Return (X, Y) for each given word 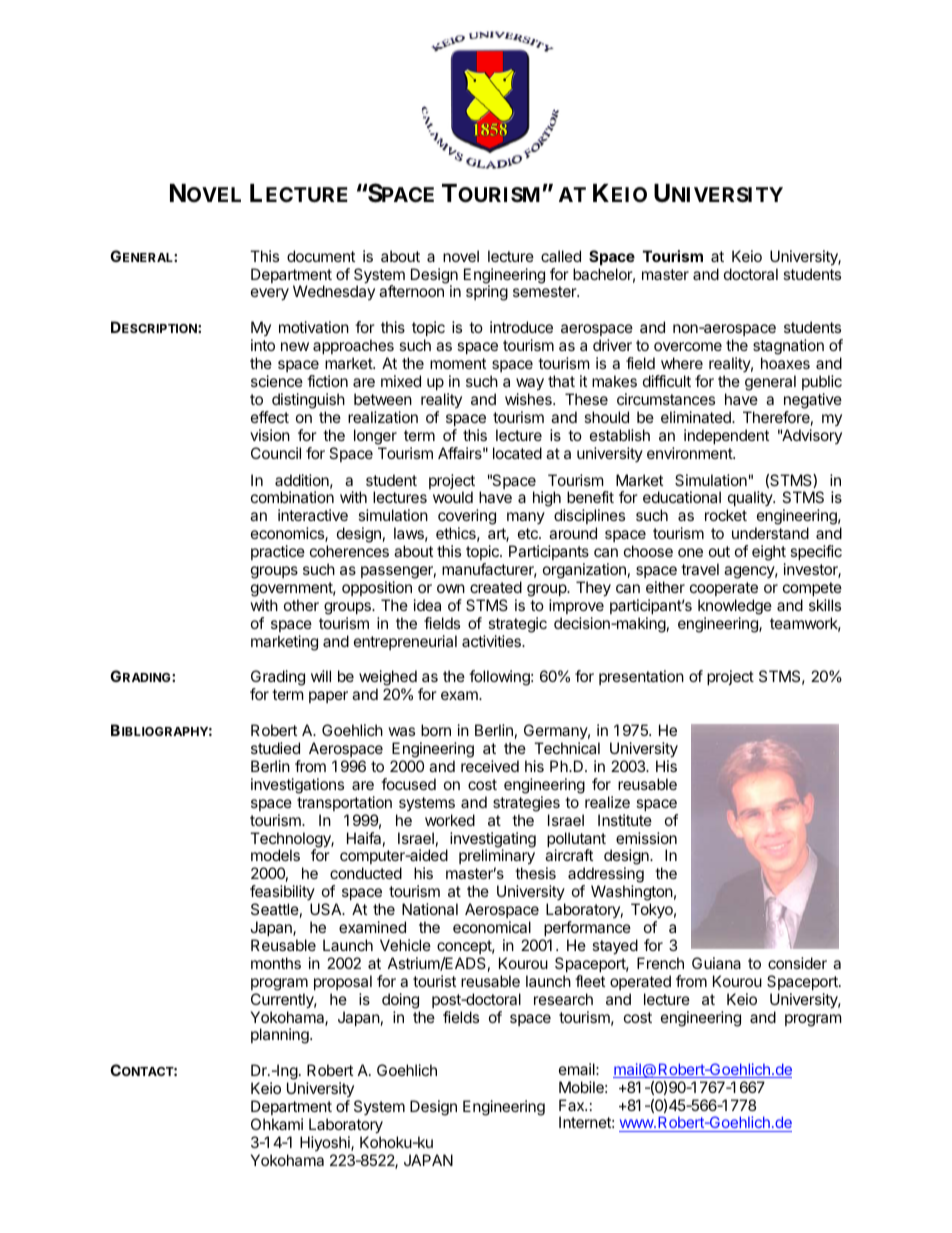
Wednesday (334, 292)
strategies (526, 804)
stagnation (788, 348)
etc (529, 533)
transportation (344, 803)
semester (545, 291)
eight (769, 553)
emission (646, 838)
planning (281, 1036)
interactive (313, 515)
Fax (573, 1105)
